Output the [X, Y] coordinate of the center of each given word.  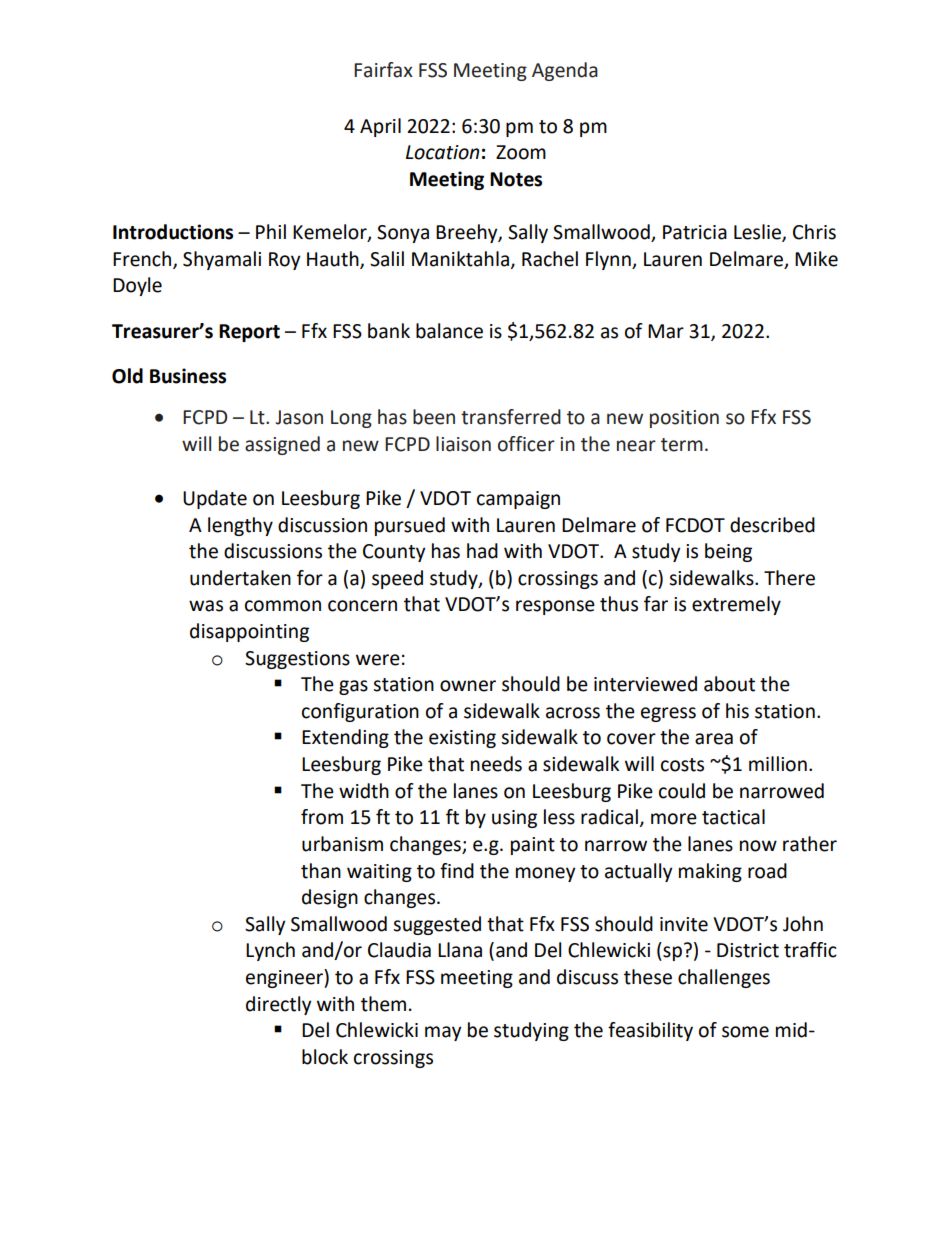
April [380, 127]
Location [442, 152]
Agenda [565, 71]
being [728, 552]
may [443, 1033]
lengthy [240, 526]
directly [279, 1005]
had [482, 551]
